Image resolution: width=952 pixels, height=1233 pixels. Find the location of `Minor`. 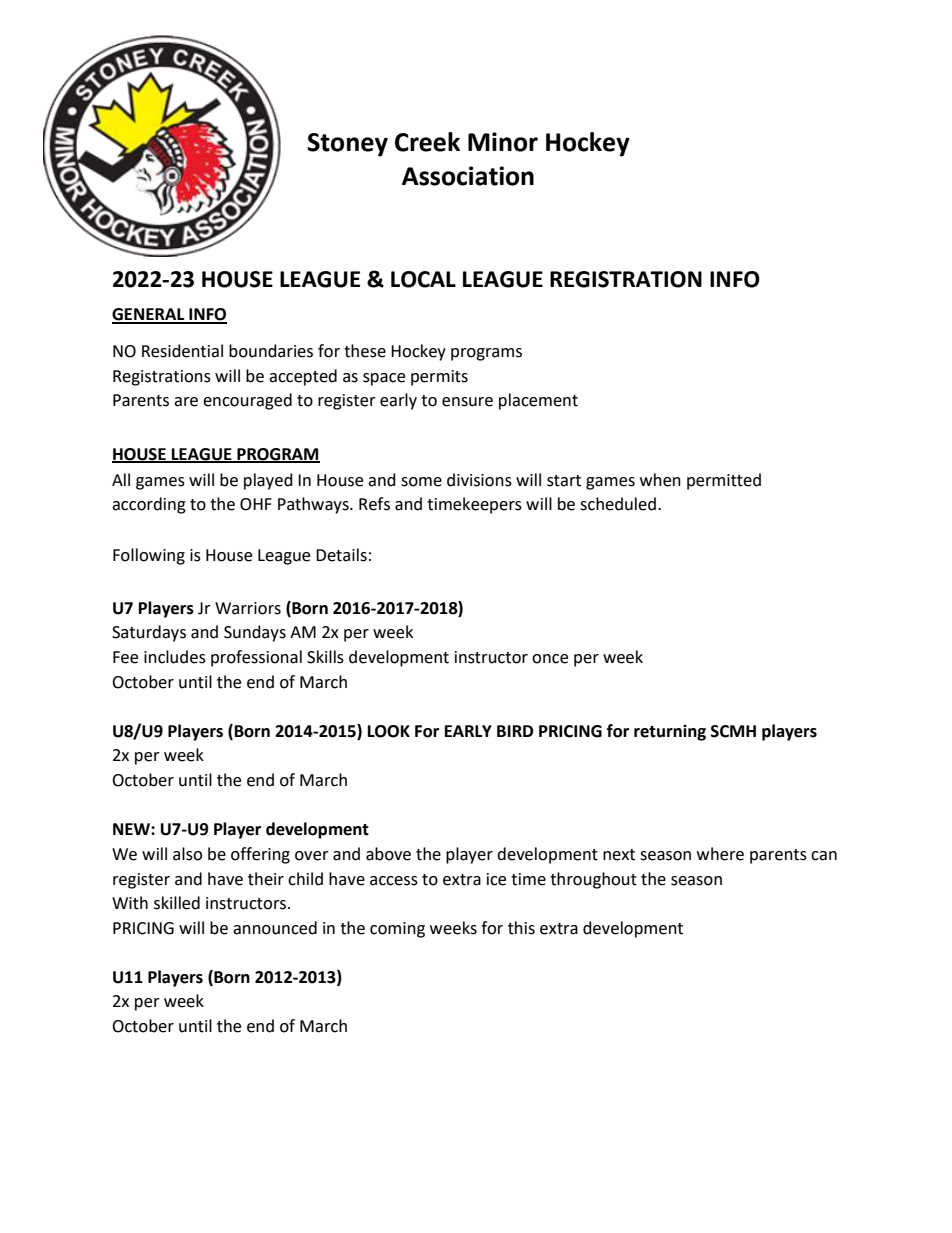

Minor is located at coordinates (503, 142).
